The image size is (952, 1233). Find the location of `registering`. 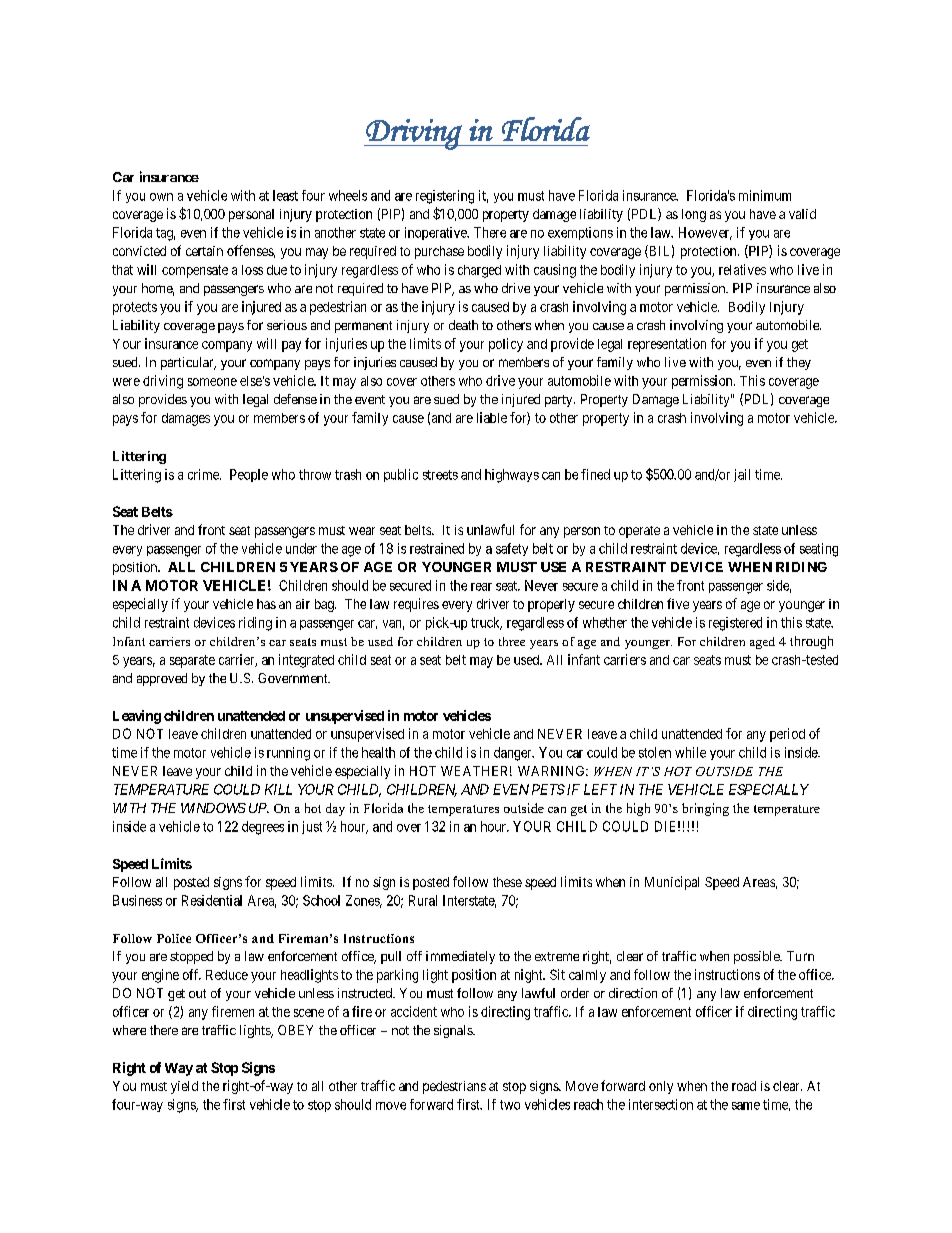

registering is located at coordinates (445, 197).
